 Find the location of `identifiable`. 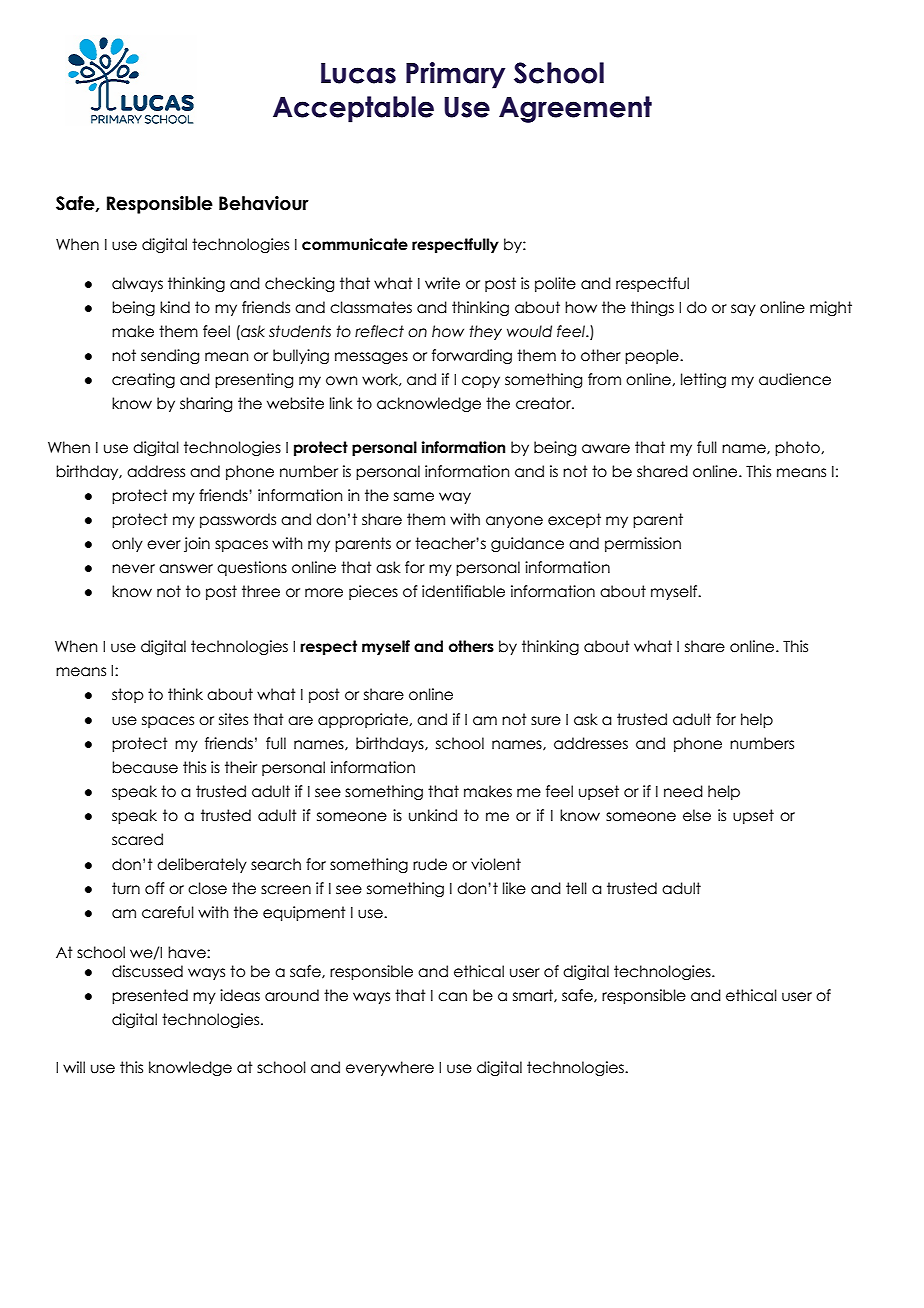

identifiable is located at coordinates (463, 591).
